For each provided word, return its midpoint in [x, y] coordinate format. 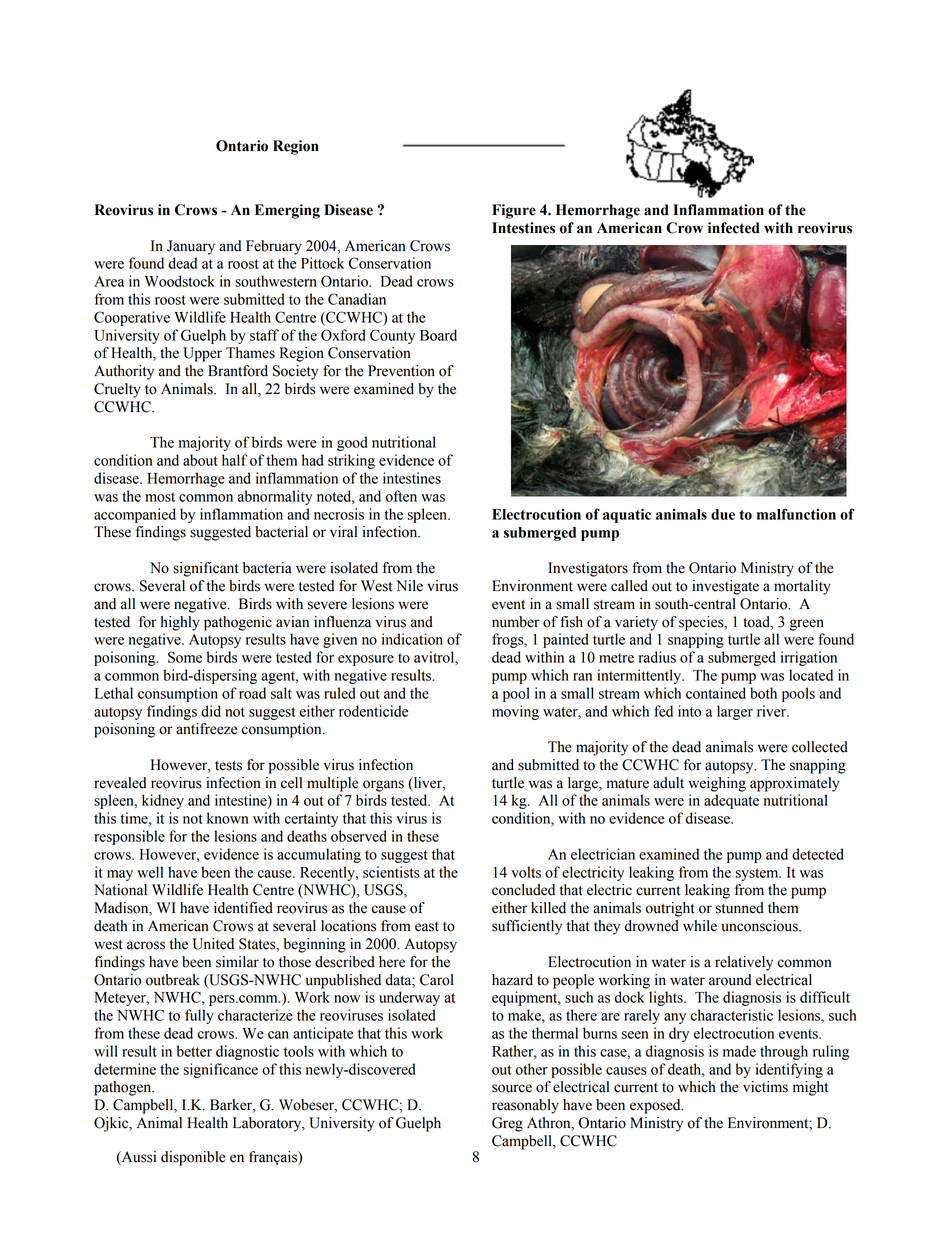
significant [206, 569]
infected [734, 228]
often [401, 496]
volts [526, 872]
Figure [514, 211]
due [723, 514]
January [191, 247]
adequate [731, 801]
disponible [193, 1158]
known [228, 818]
